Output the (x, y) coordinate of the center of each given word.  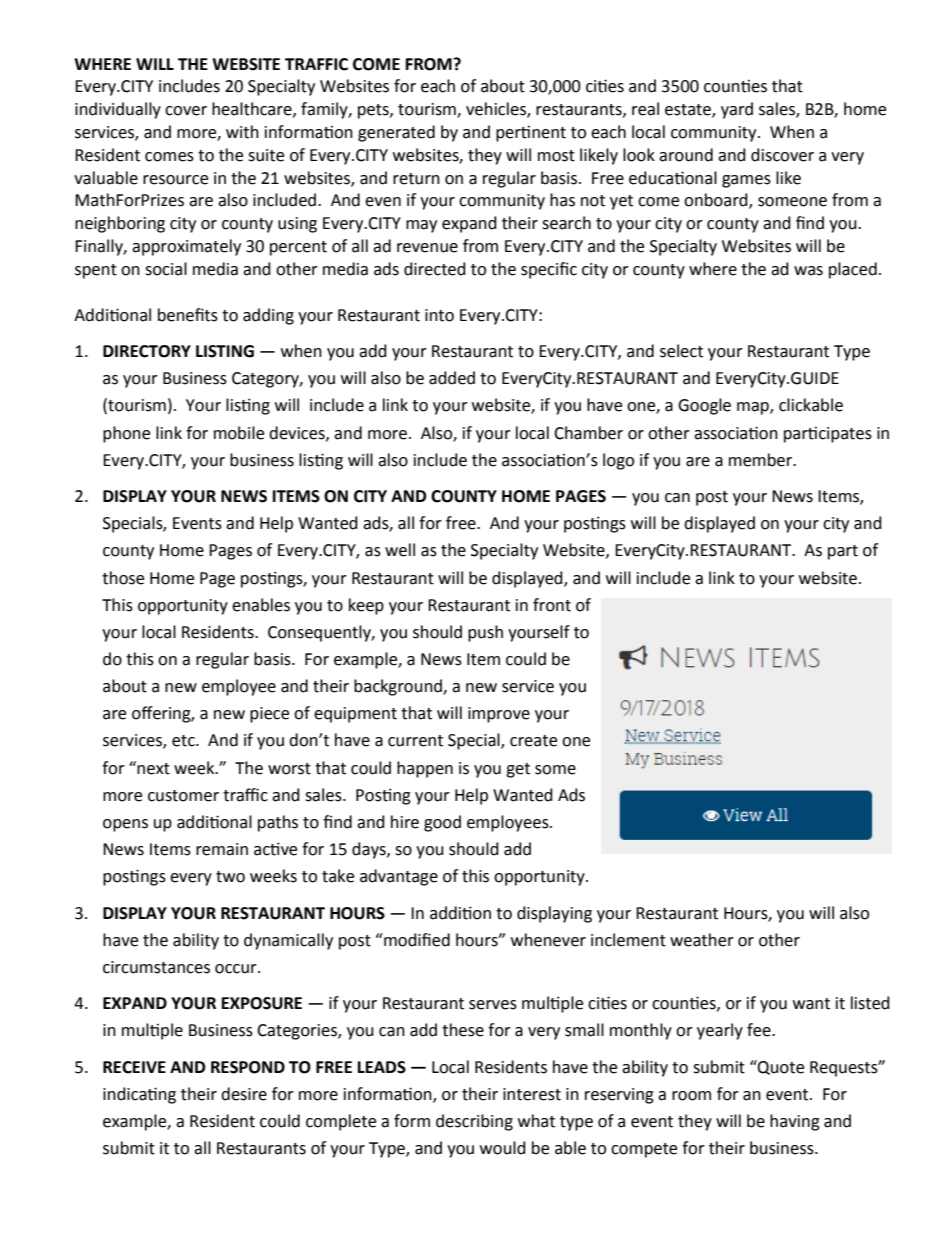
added (452, 378)
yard (737, 110)
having (795, 1122)
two (230, 877)
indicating (139, 1095)
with (242, 132)
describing (474, 1122)
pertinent (531, 134)
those (123, 578)
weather (702, 940)
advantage (399, 877)
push (485, 633)
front (552, 605)
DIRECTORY (147, 351)
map (754, 408)
